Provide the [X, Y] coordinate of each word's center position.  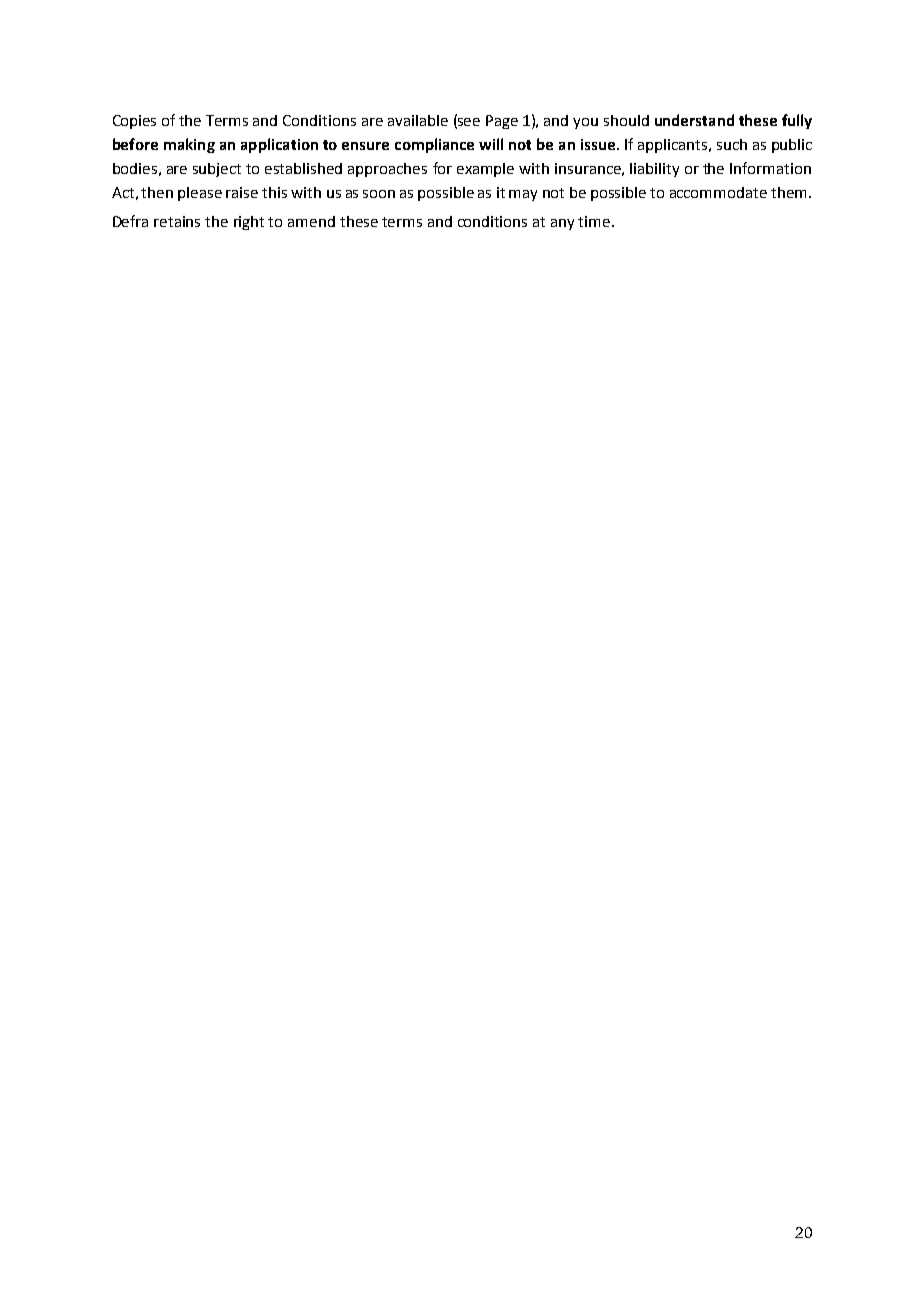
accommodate [718, 192]
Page [502, 122]
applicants [674, 146]
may [523, 195]
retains [177, 221]
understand [694, 120]
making [189, 145]
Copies [134, 122]
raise [242, 192]
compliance [434, 145]
